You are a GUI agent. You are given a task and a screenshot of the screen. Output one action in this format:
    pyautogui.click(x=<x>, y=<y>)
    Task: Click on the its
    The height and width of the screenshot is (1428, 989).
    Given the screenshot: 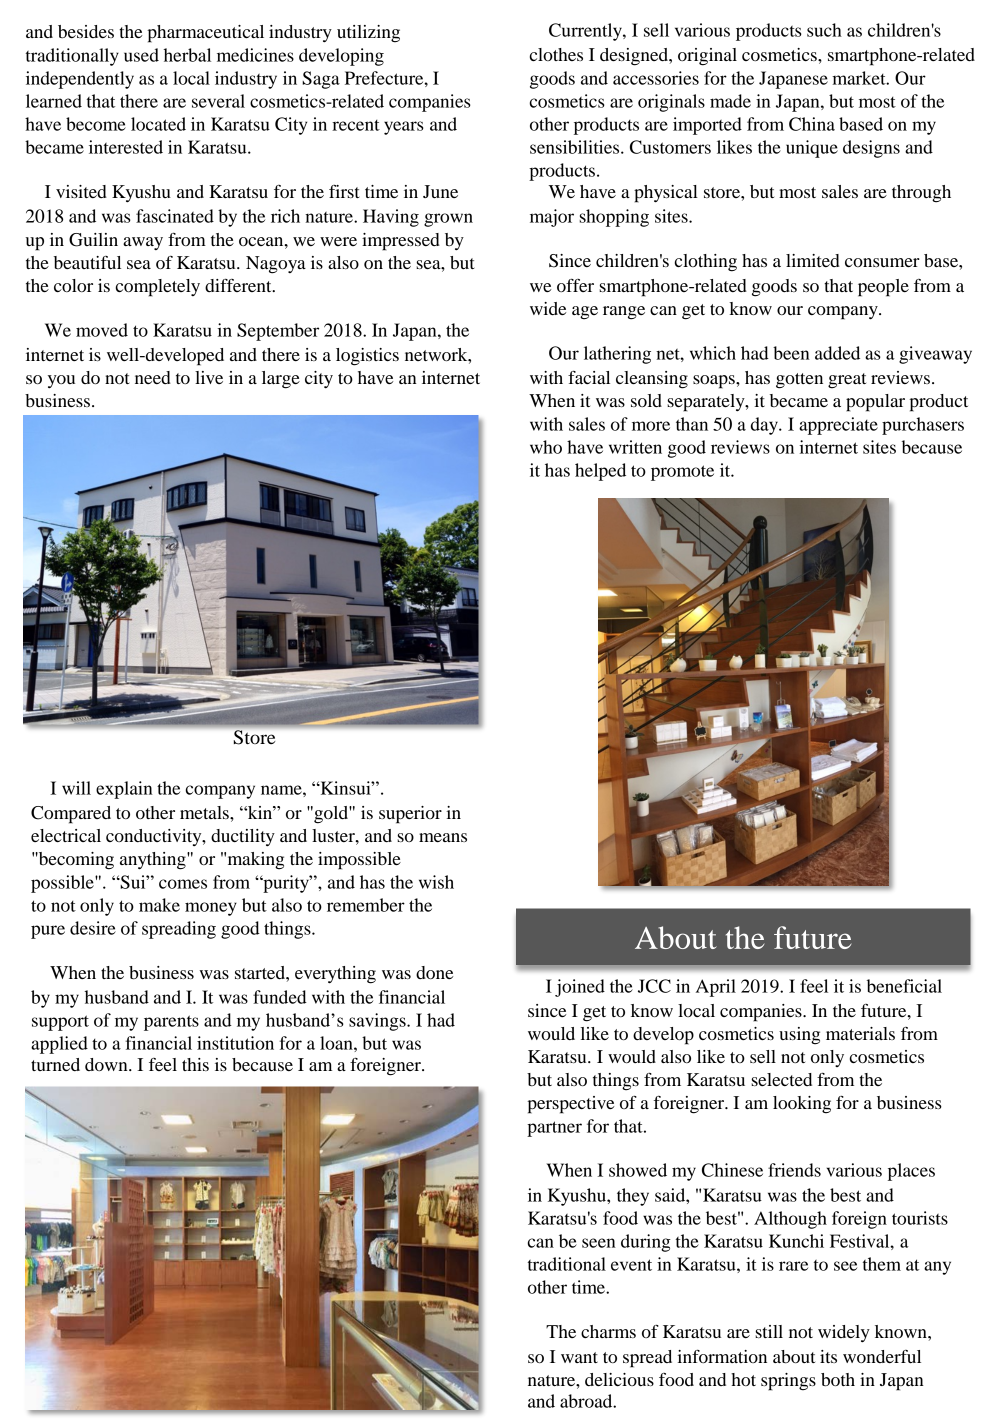 What is the action you would take?
    pyautogui.click(x=828, y=1356)
